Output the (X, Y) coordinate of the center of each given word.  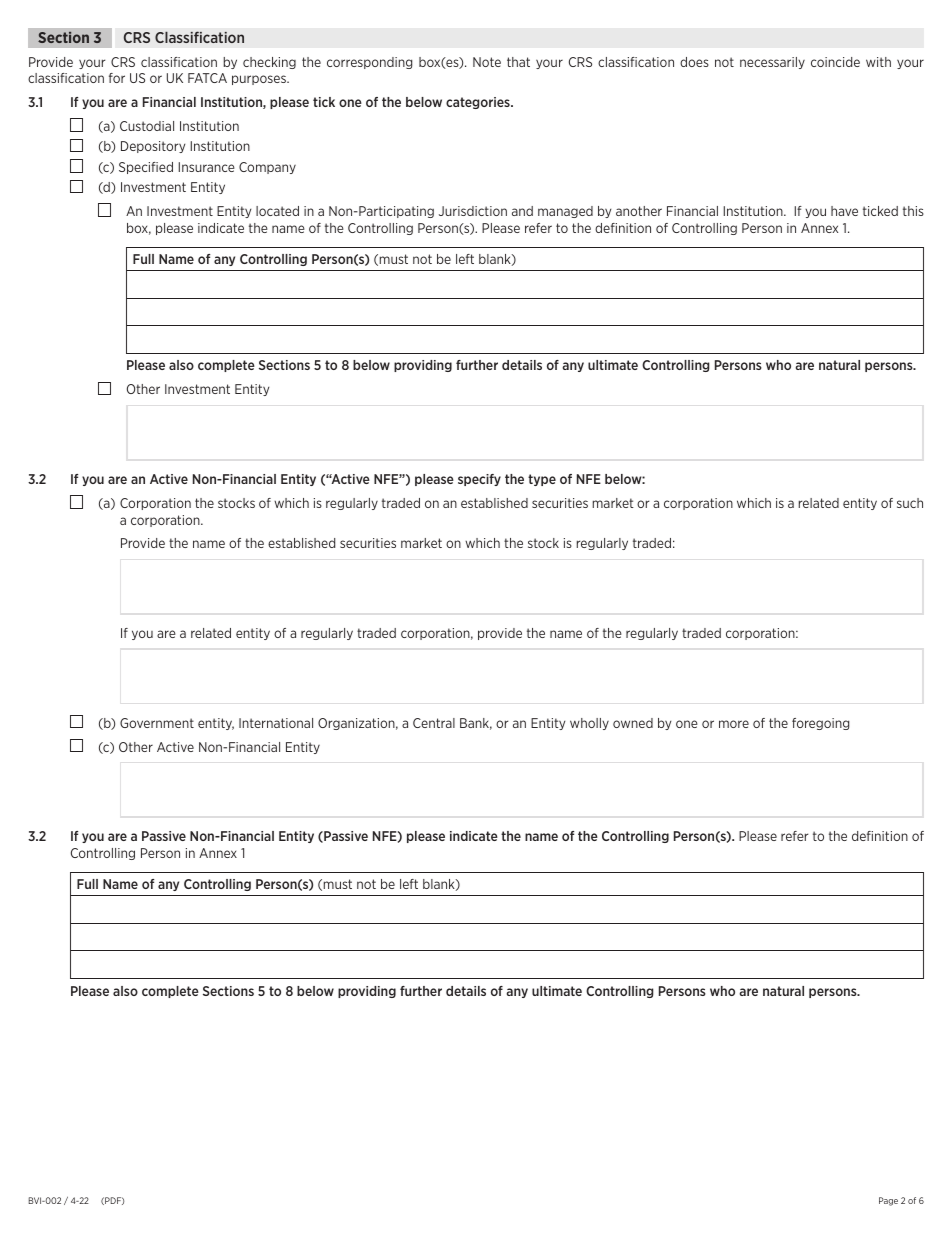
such (910, 503)
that (518, 62)
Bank (476, 724)
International (276, 723)
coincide (835, 62)
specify (479, 480)
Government (157, 723)
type (542, 480)
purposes (260, 80)
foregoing (820, 724)
